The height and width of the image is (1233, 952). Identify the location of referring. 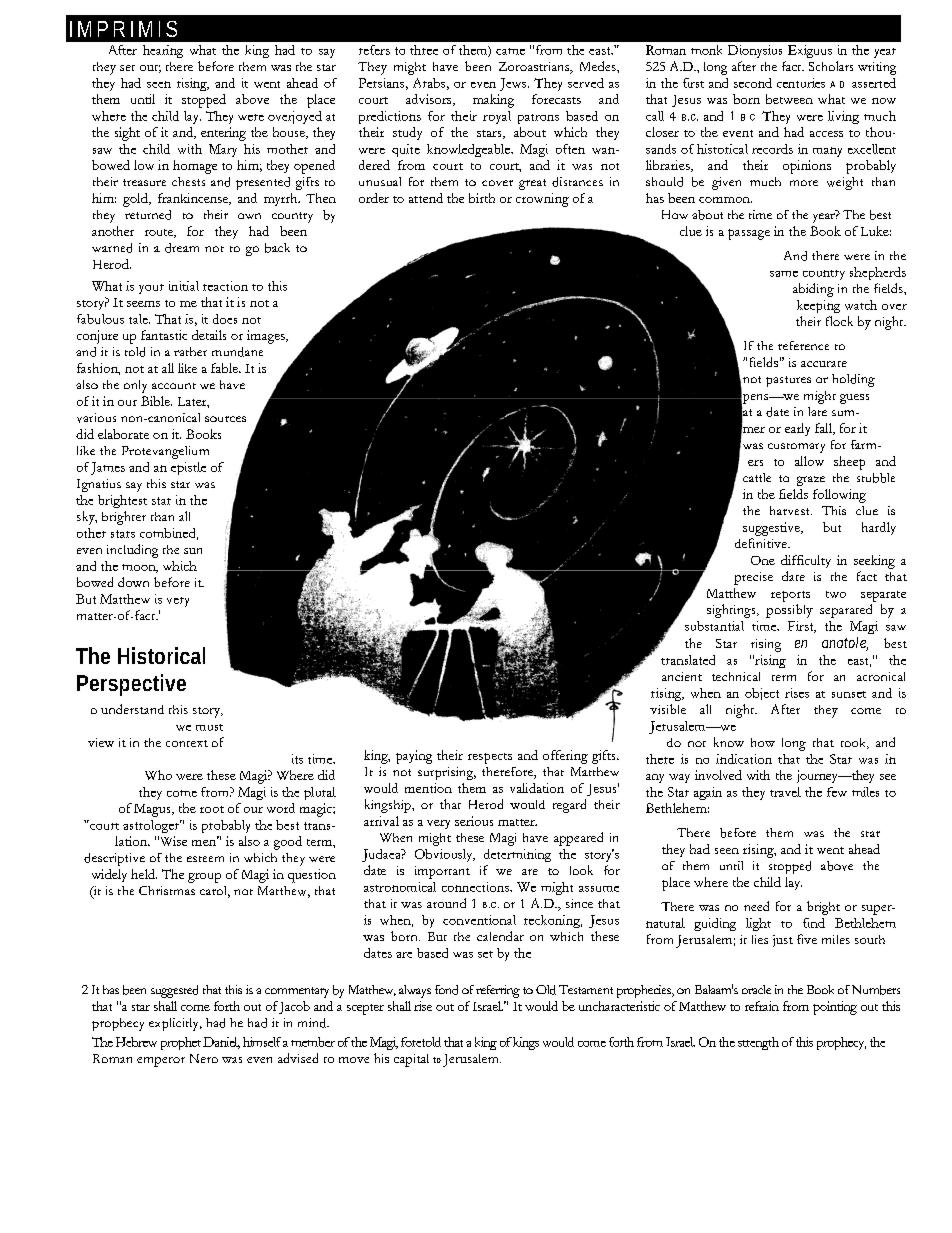
(498, 991).
